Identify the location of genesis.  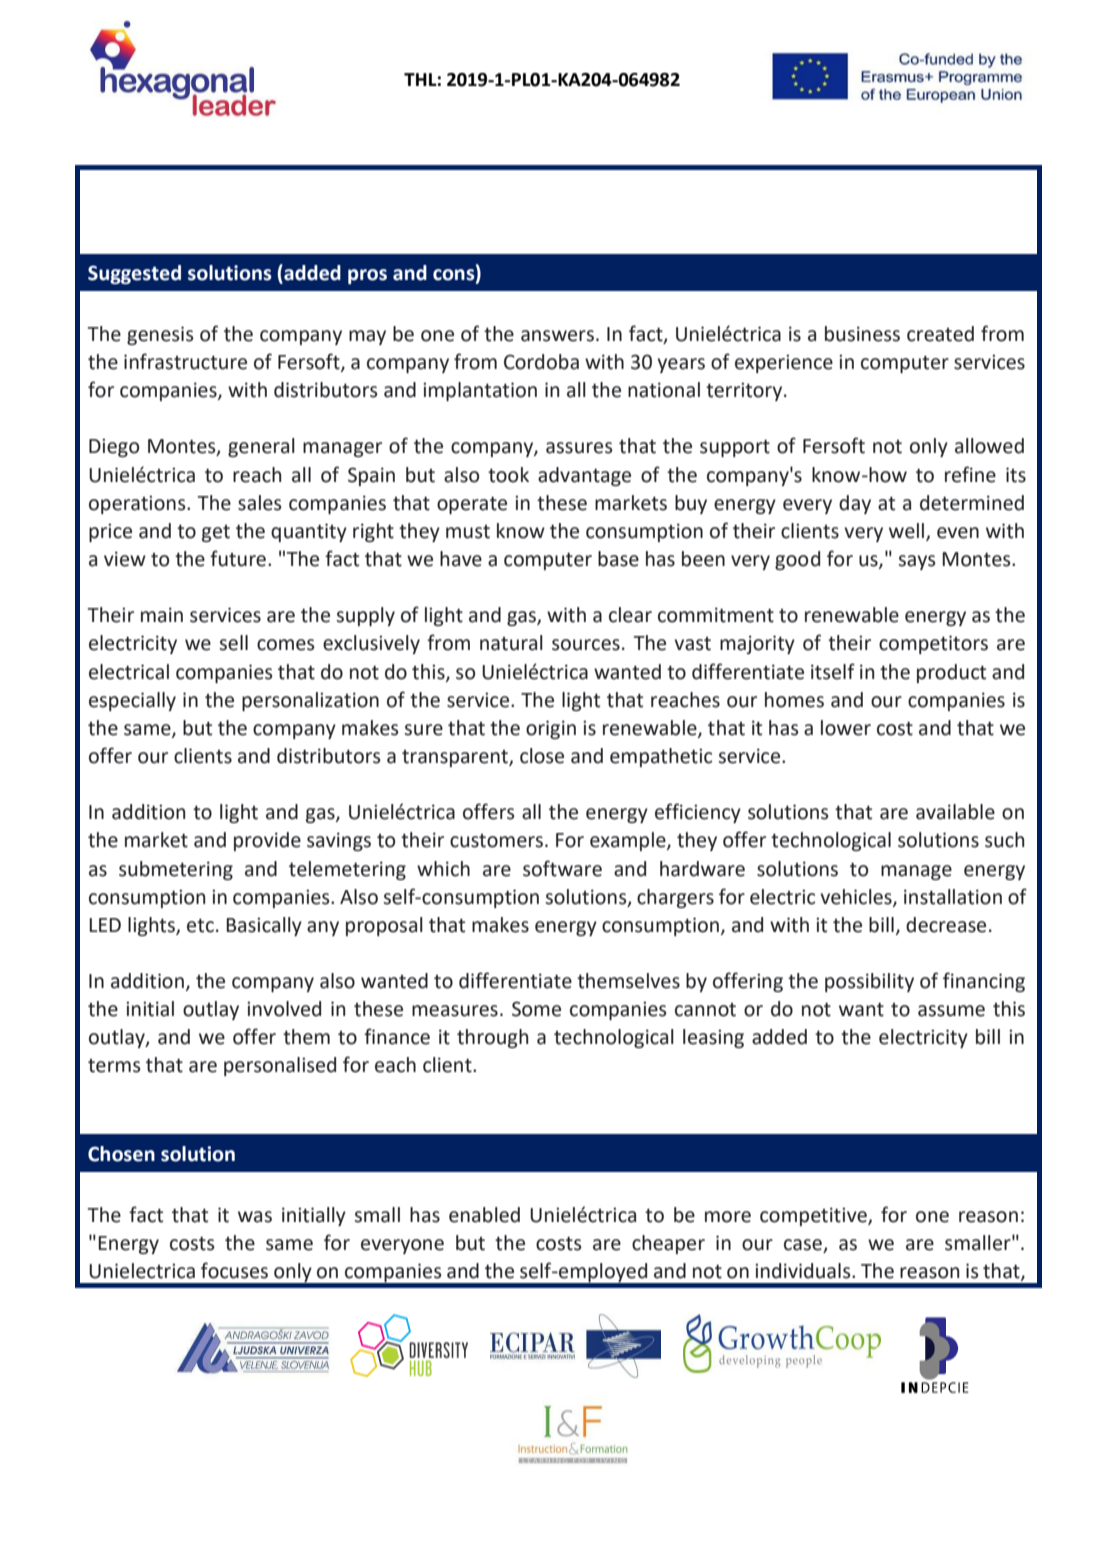
(160, 335).
